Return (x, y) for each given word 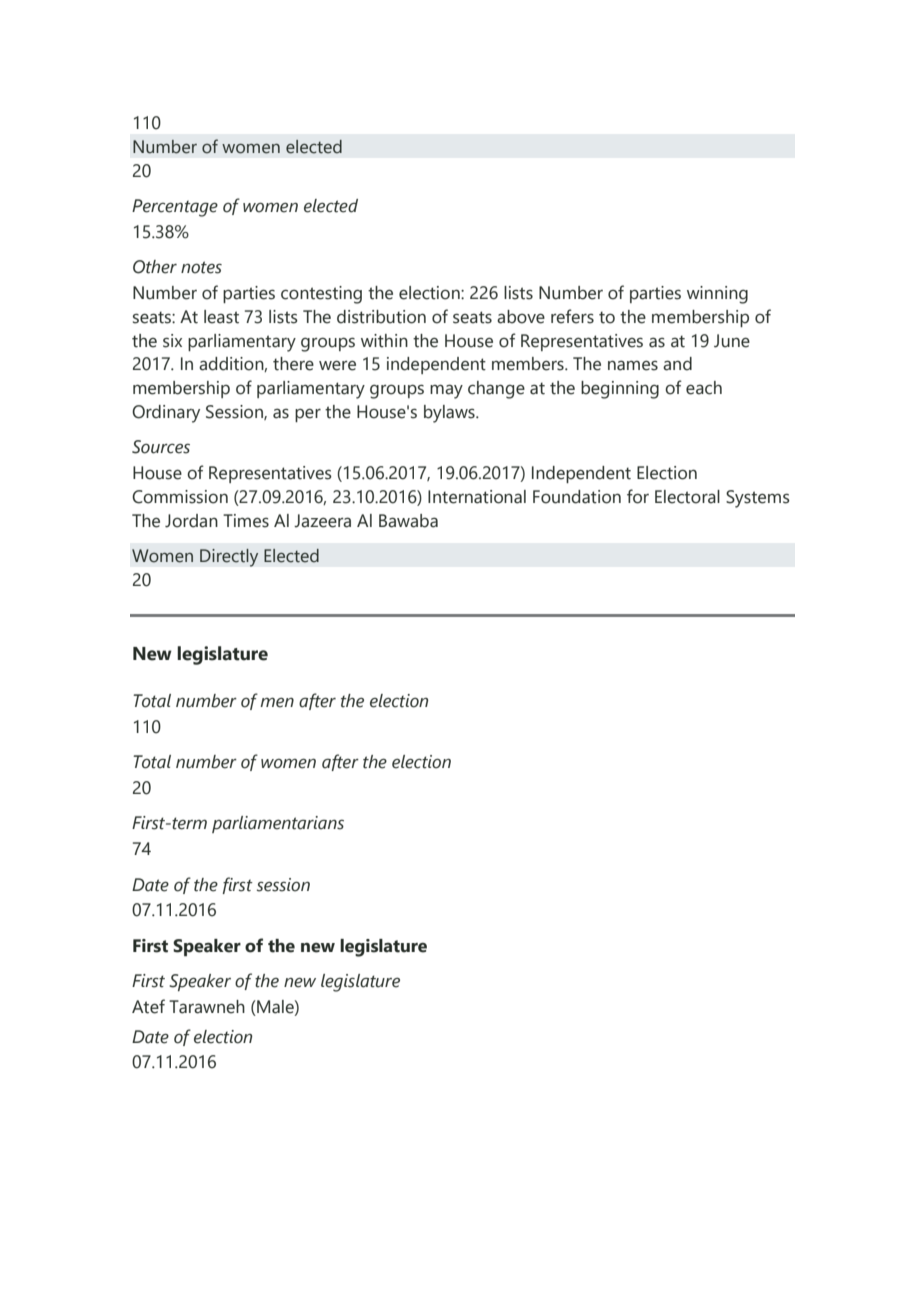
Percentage (175, 208)
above (521, 317)
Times (246, 521)
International (477, 497)
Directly (229, 558)
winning (717, 295)
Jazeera (322, 521)
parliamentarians (278, 824)
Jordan (191, 521)
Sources (161, 447)
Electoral (687, 497)
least (221, 317)
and (677, 364)
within (384, 341)
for (638, 496)
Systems (758, 499)
